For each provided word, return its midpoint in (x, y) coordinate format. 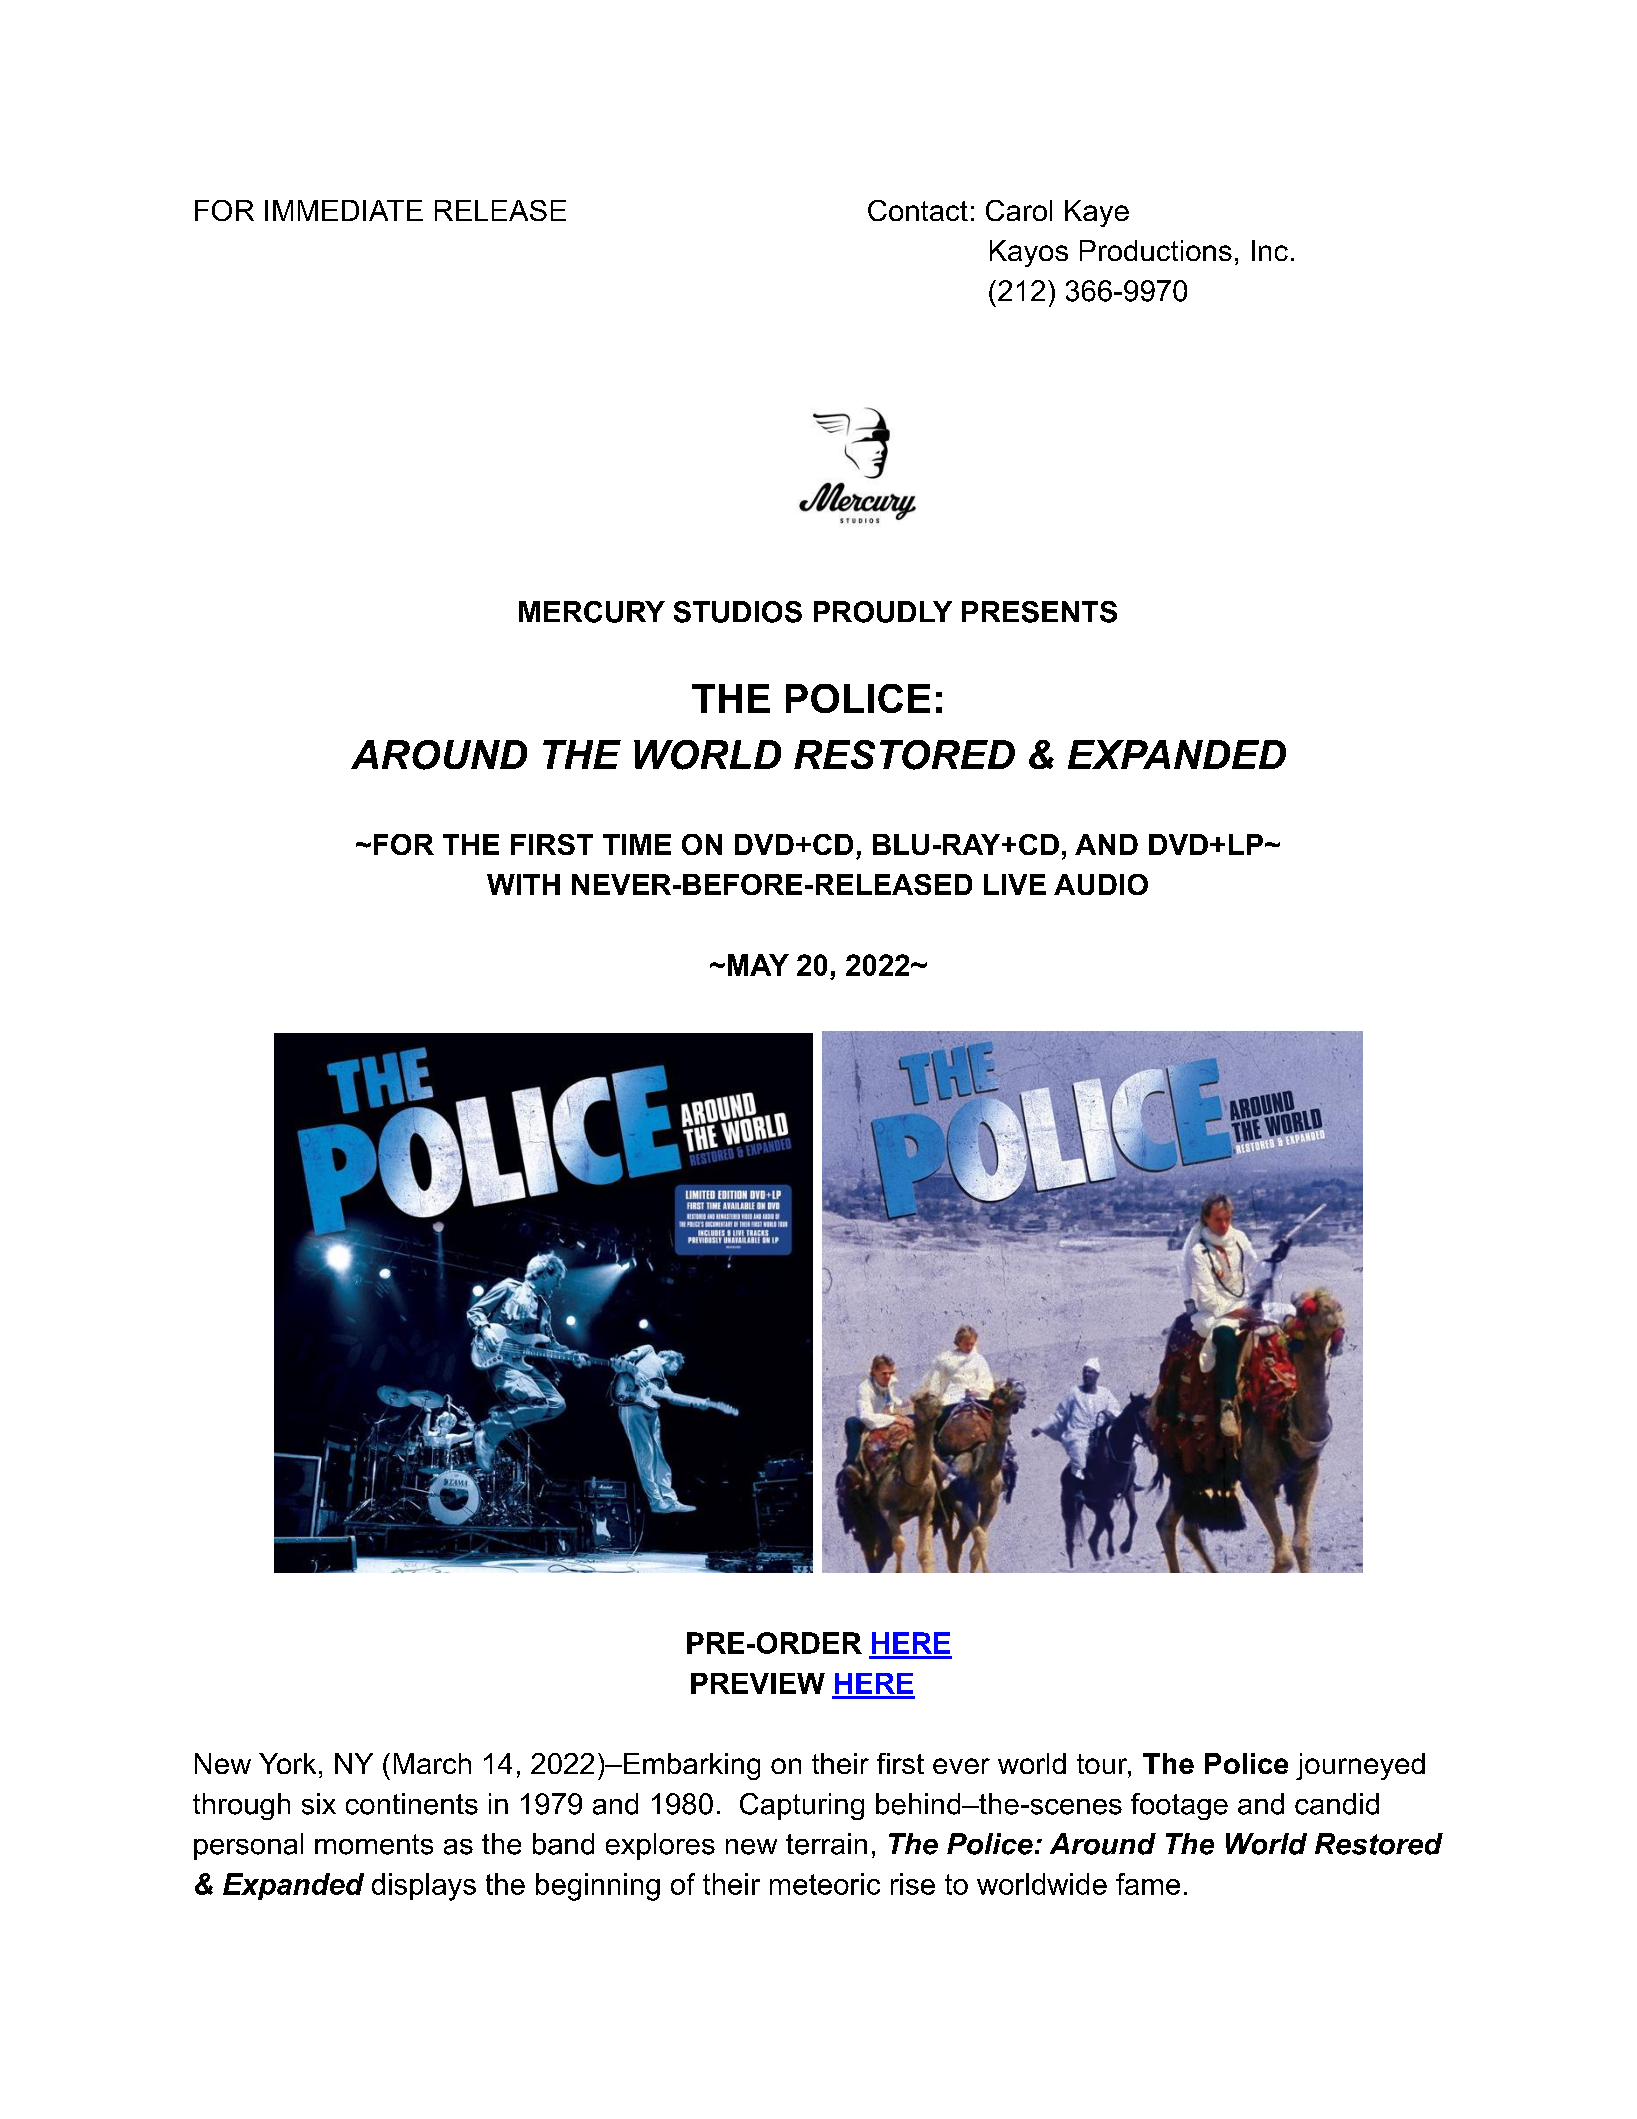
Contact (918, 210)
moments (374, 1844)
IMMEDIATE (344, 210)
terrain (826, 1844)
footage (1179, 1806)
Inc (1270, 250)
